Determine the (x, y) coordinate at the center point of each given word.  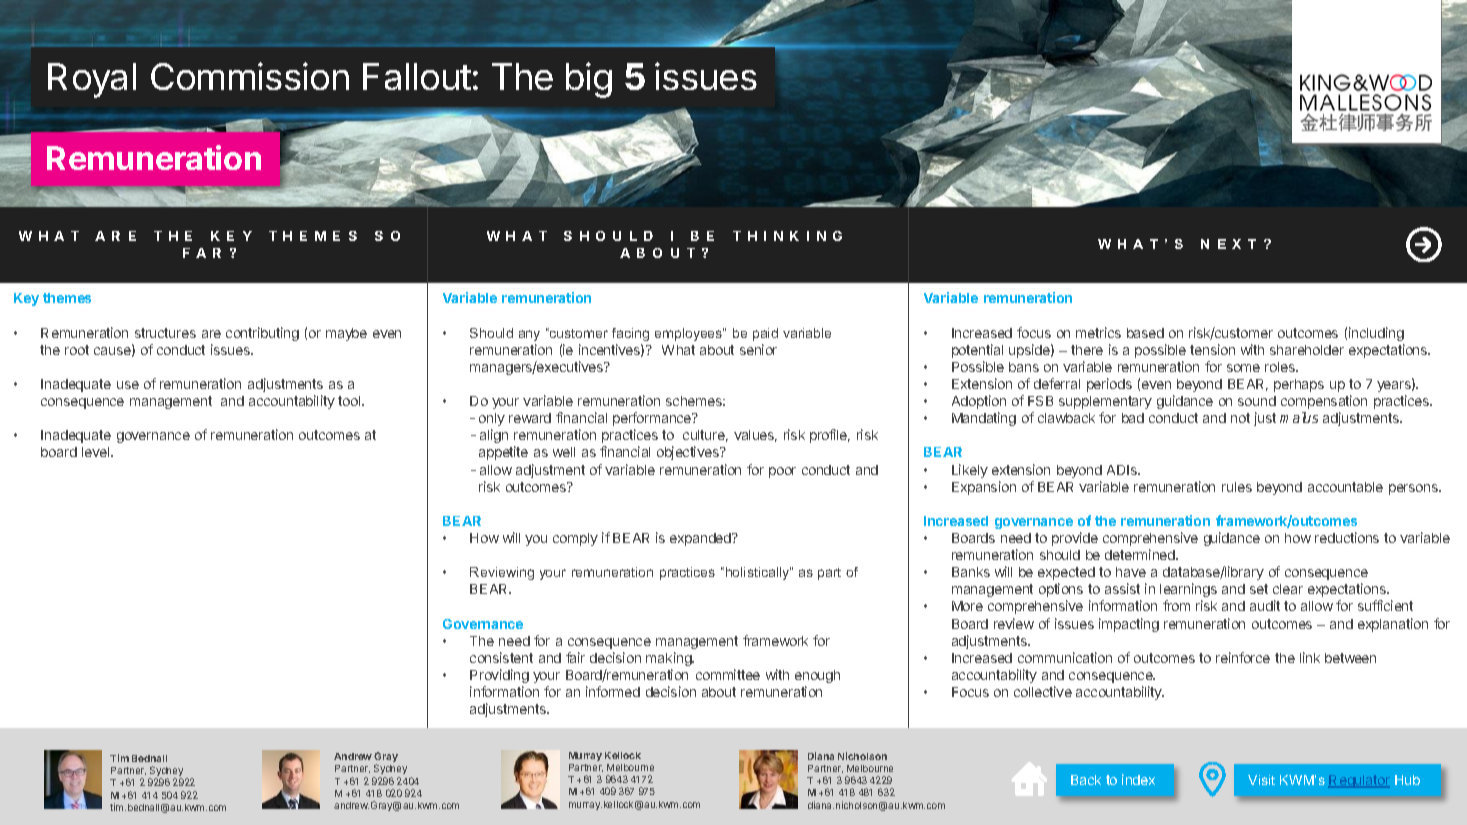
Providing (499, 676)
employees (689, 334)
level (97, 452)
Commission (250, 76)
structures (165, 333)
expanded (701, 539)
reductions (1347, 537)
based (1145, 333)
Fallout (417, 76)
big (589, 80)
